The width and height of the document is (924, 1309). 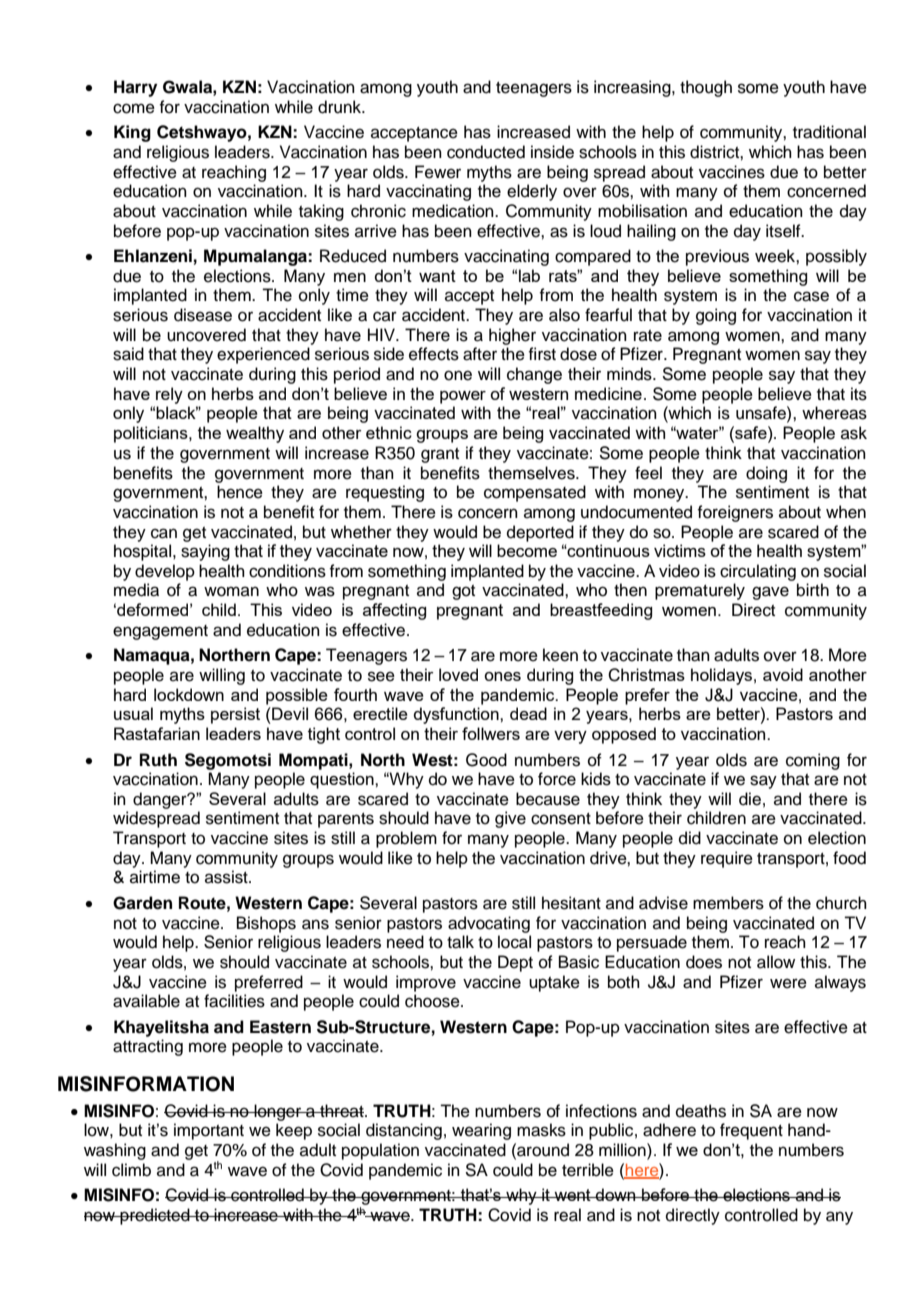 I want to click on Dept, so click(x=515, y=963).
